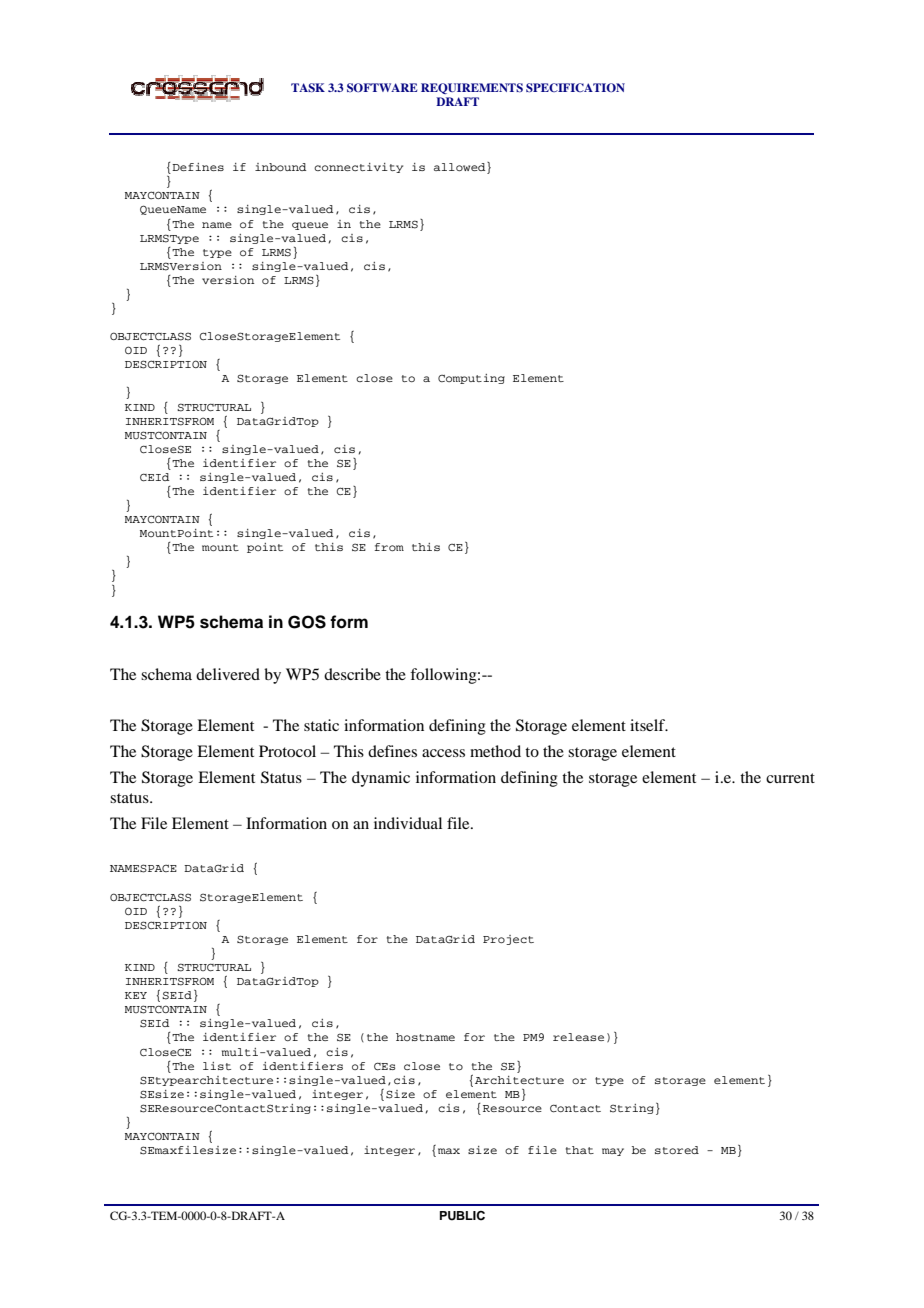  Describe the element at coordinates (462, 1216) in the screenshot. I see `PUBLIC` at that location.
